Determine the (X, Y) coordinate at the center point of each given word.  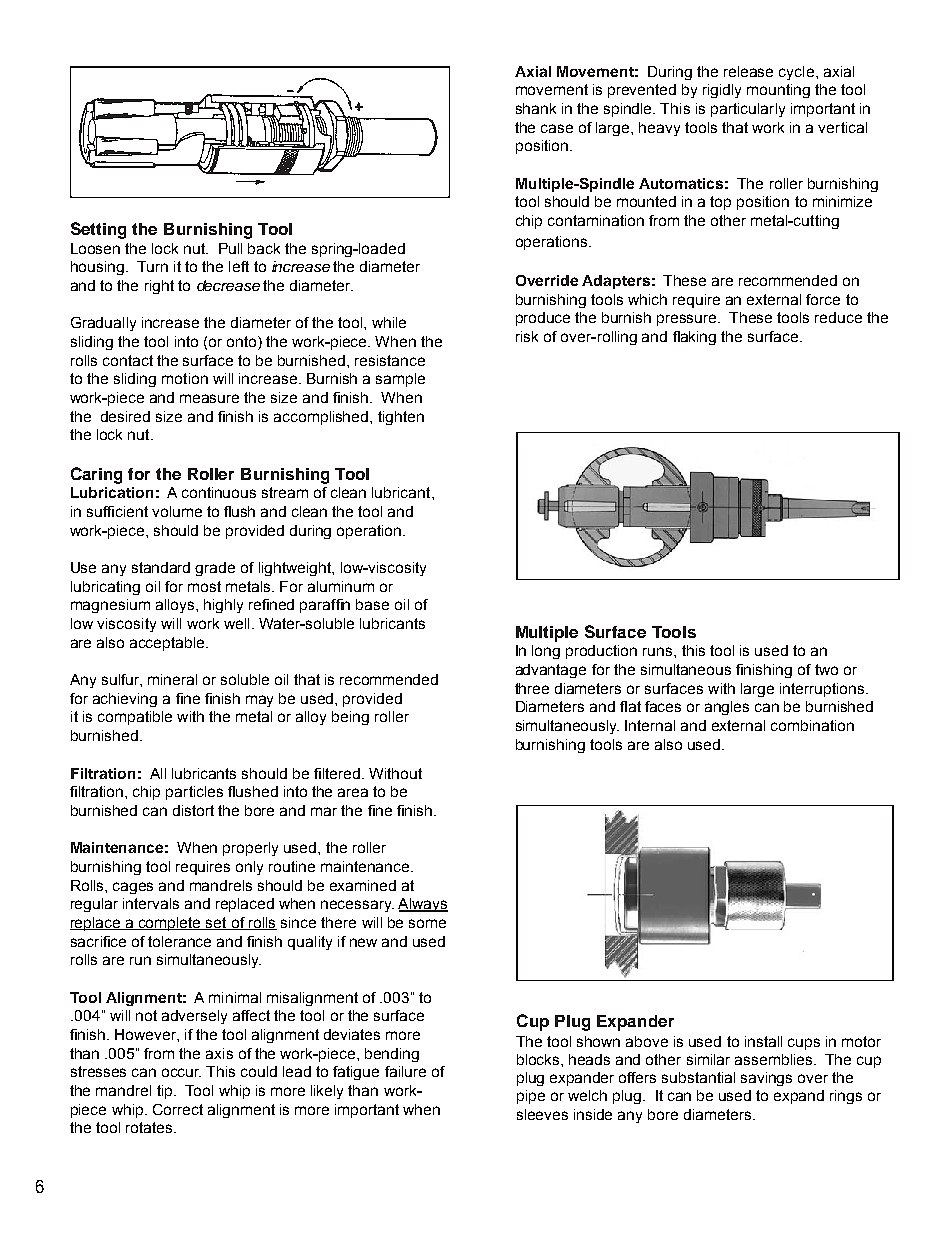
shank (536, 108)
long (546, 652)
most (204, 586)
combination (812, 725)
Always (423, 905)
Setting (98, 230)
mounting (778, 91)
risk (527, 336)
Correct (178, 1109)
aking (698, 338)
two (826, 669)
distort (193, 810)
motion (185, 378)
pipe (531, 1097)
